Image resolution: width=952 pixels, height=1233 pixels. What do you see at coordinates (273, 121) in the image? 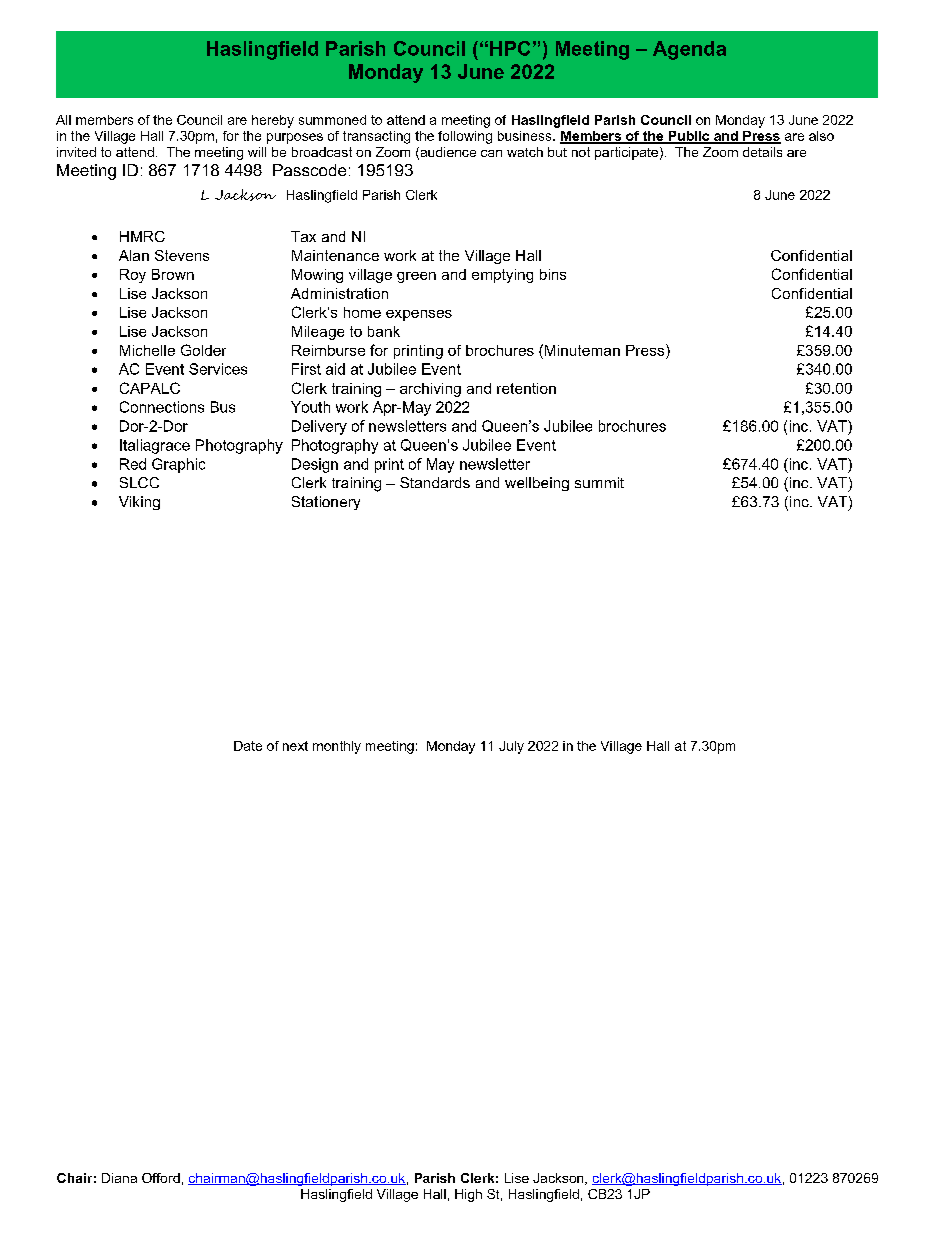
I see `hereby` at bounding box center [273, 121].
